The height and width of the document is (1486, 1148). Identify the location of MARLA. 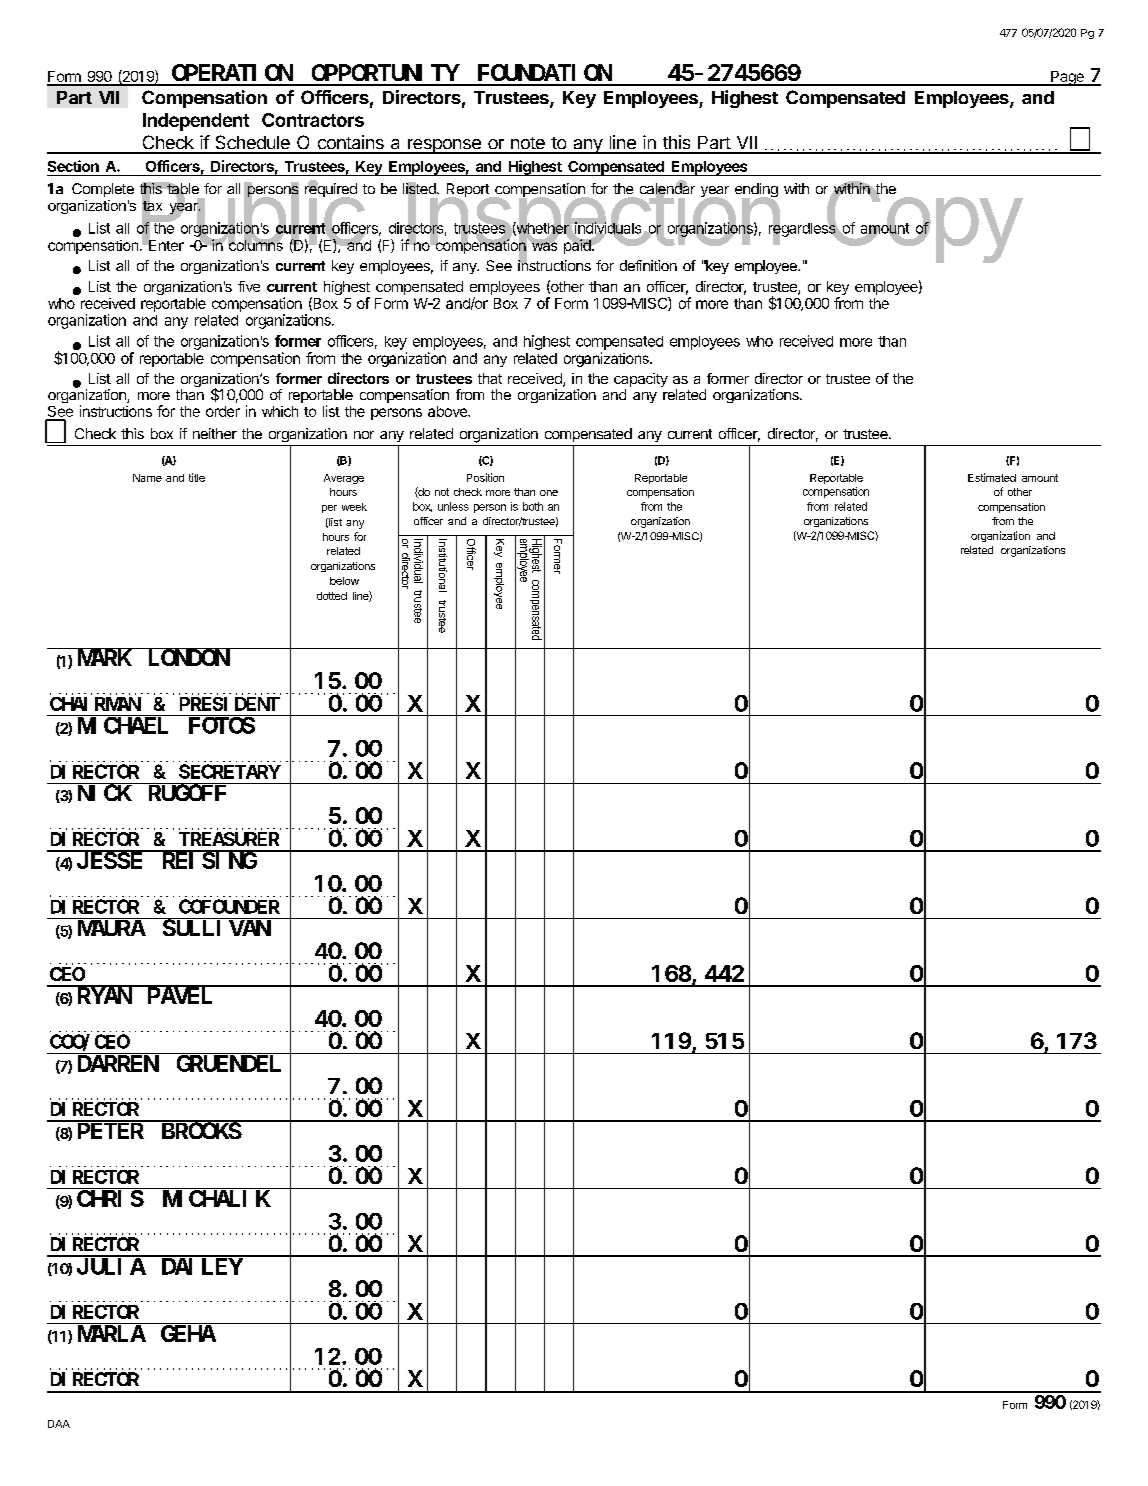
(112, 1334).
